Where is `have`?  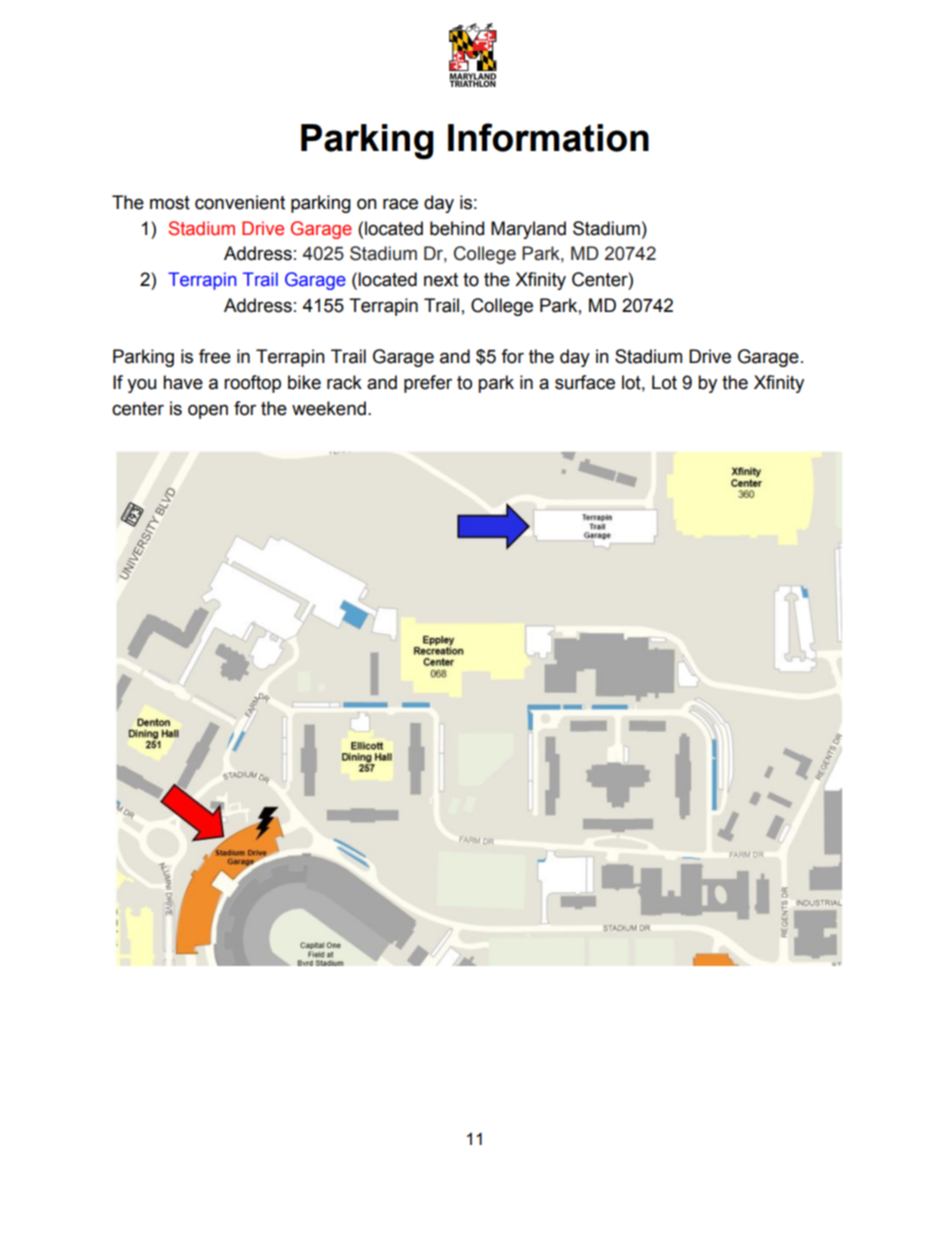 have is located at coordinates (183, 382).
